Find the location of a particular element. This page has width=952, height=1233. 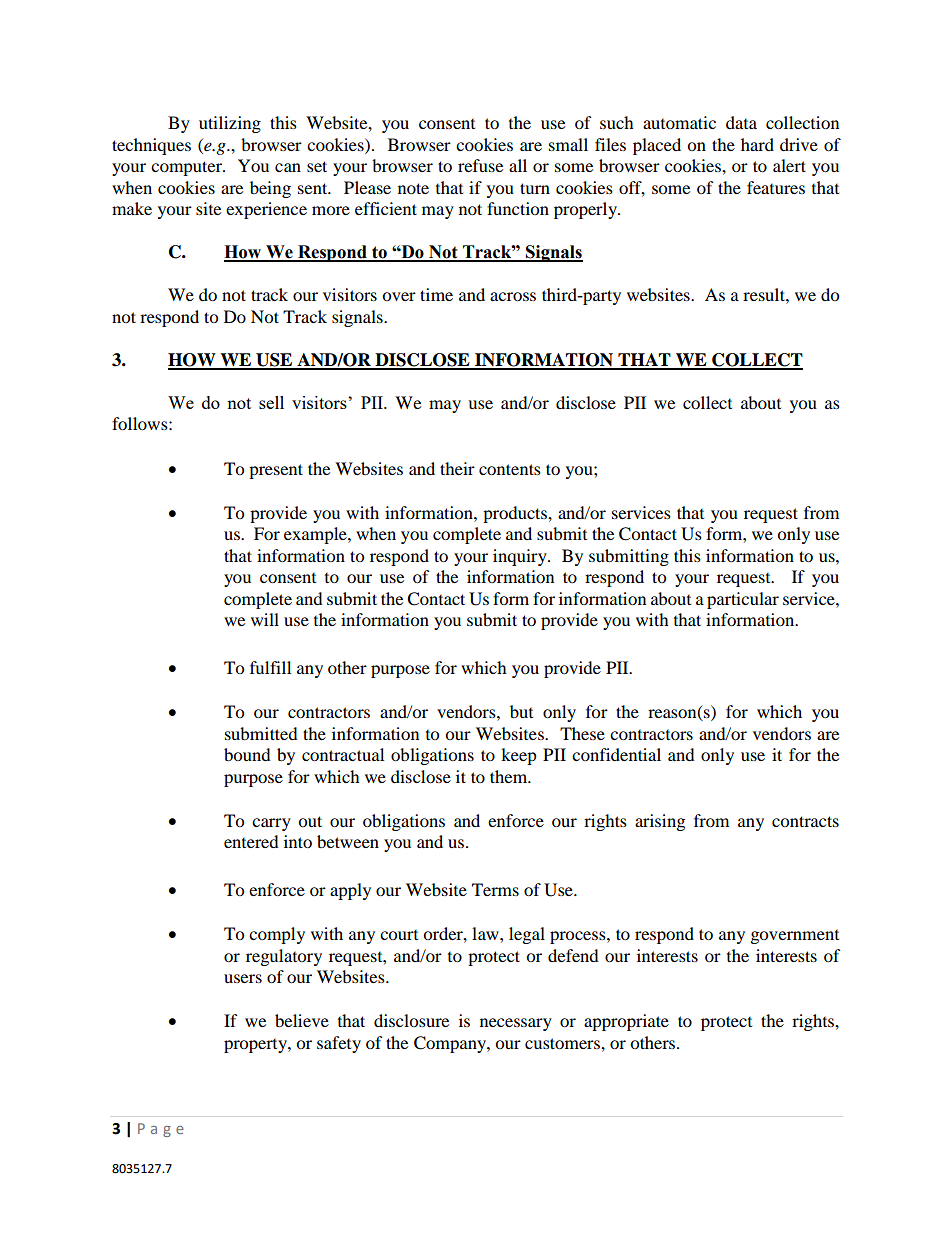

contents is located at coordinates (510, 469).
